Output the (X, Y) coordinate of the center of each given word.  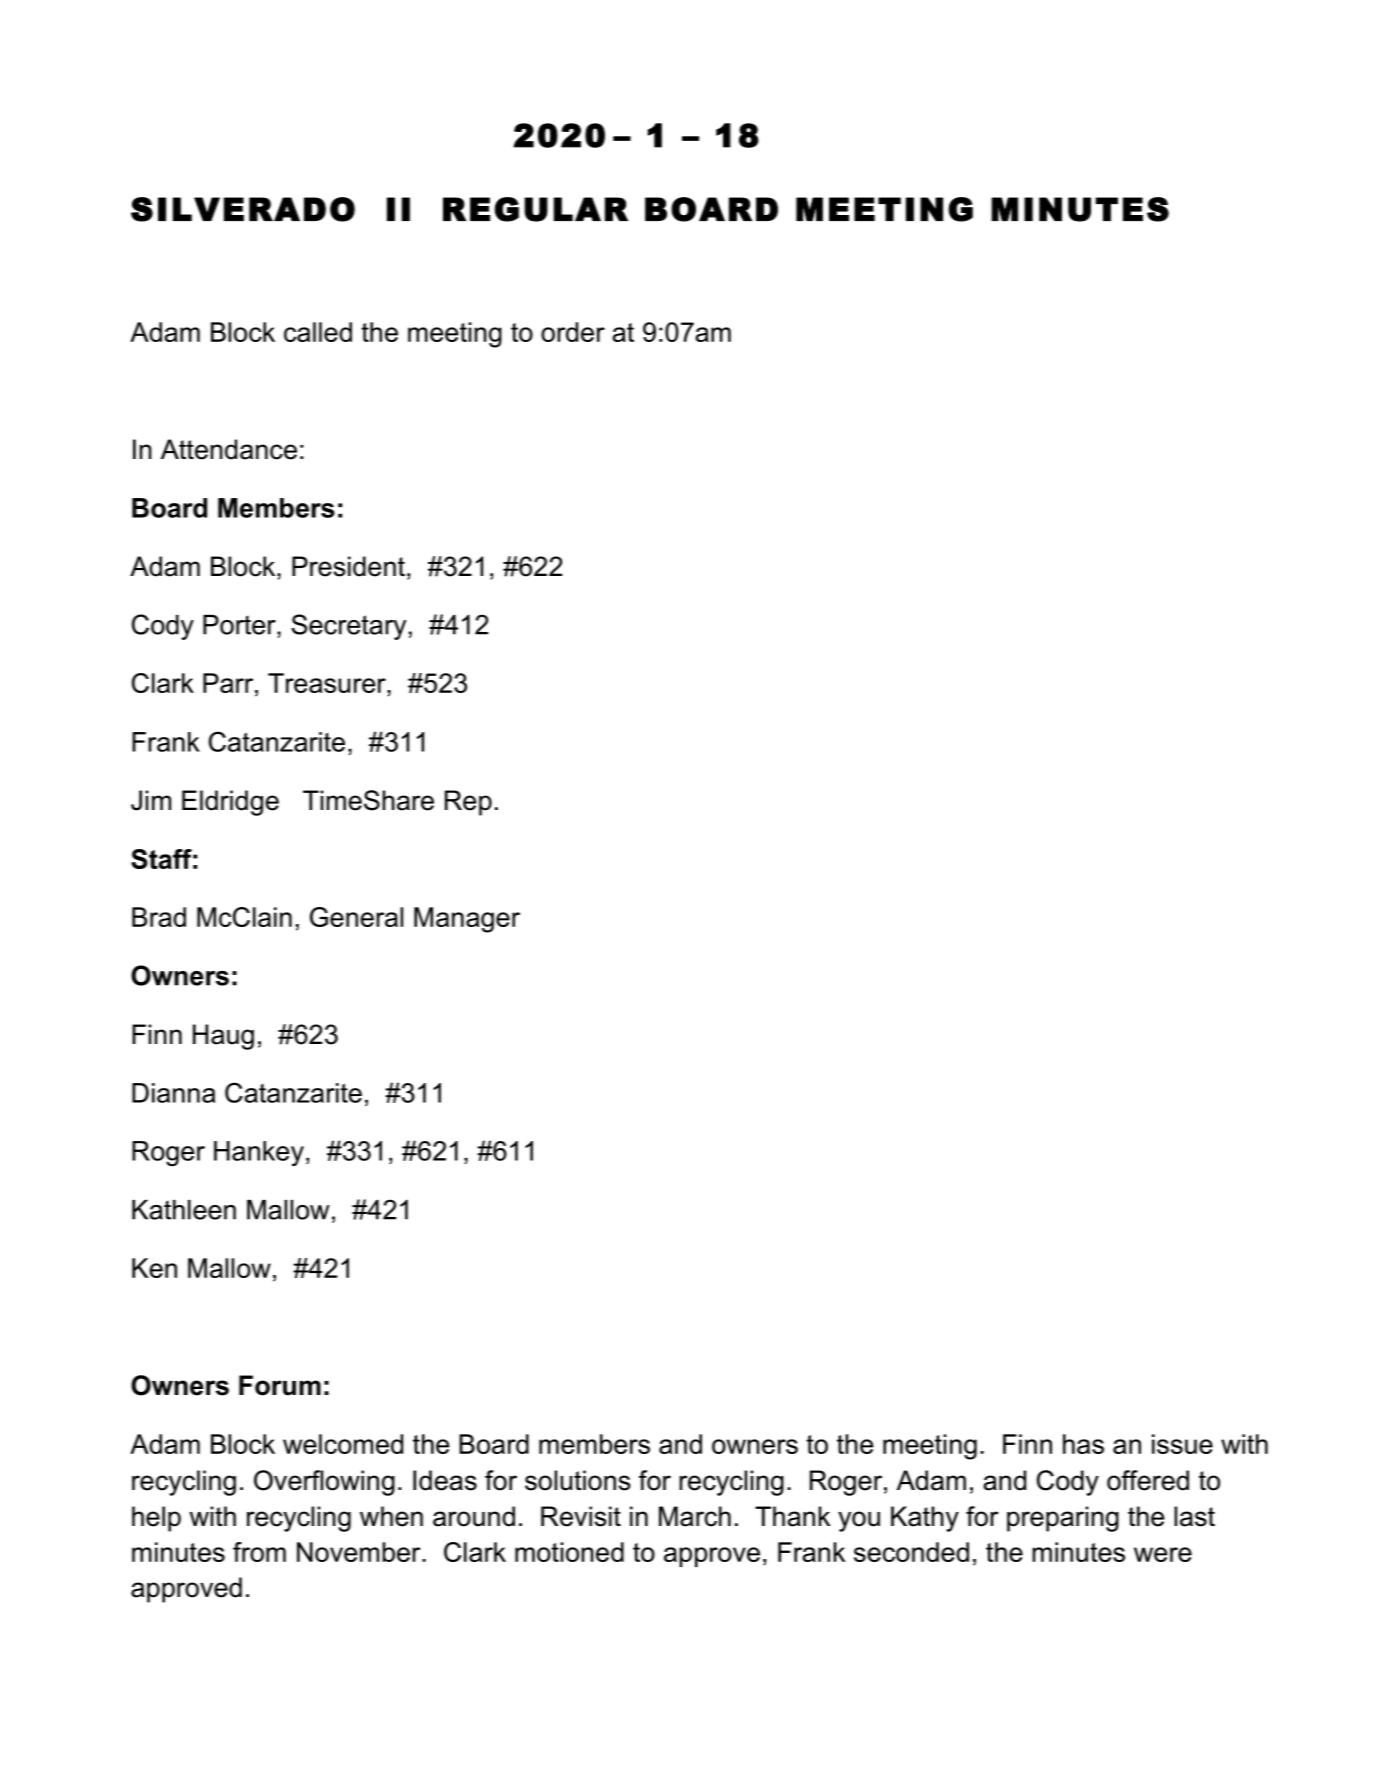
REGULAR (535, 209)
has (1083, 1444)
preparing (1063, 1519)
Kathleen (184, 1210)
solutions (578, 1480)
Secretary (348, 627)
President (348, 566)
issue (1182, 1444)
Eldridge (230, 803)
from (259, 1552)
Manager (467, 920)
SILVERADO (243, 209)
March (695, 1516)
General (356, 917)
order (573, 332)
